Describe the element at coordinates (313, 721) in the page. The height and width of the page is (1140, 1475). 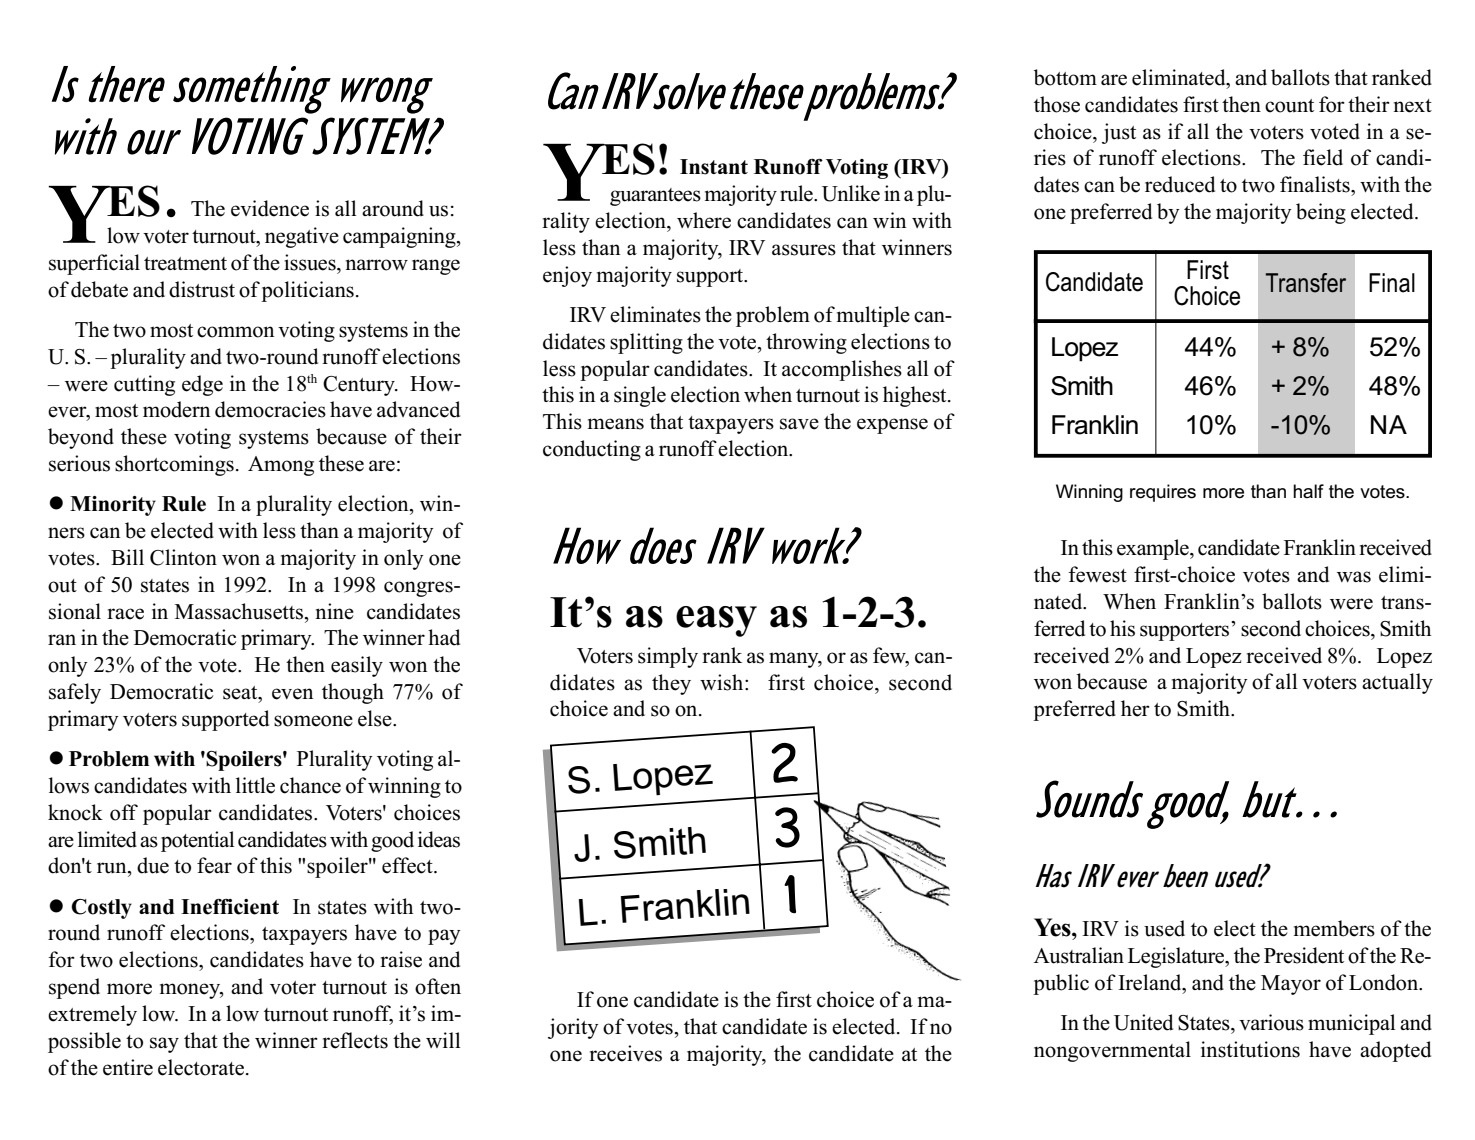
I see `someone` at that location.
